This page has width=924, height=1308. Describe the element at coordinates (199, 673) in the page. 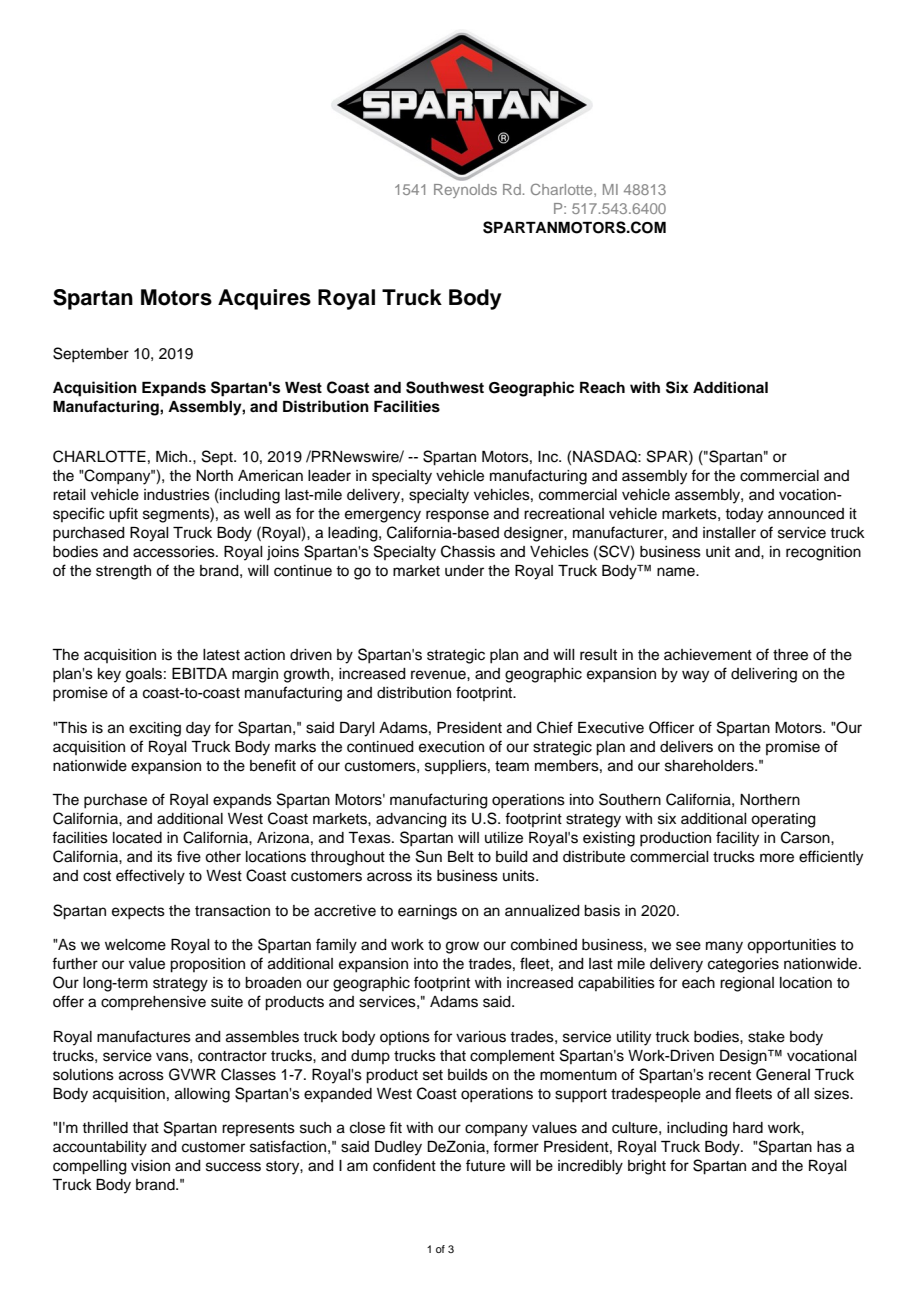

I see `EBITDA` at that location.
